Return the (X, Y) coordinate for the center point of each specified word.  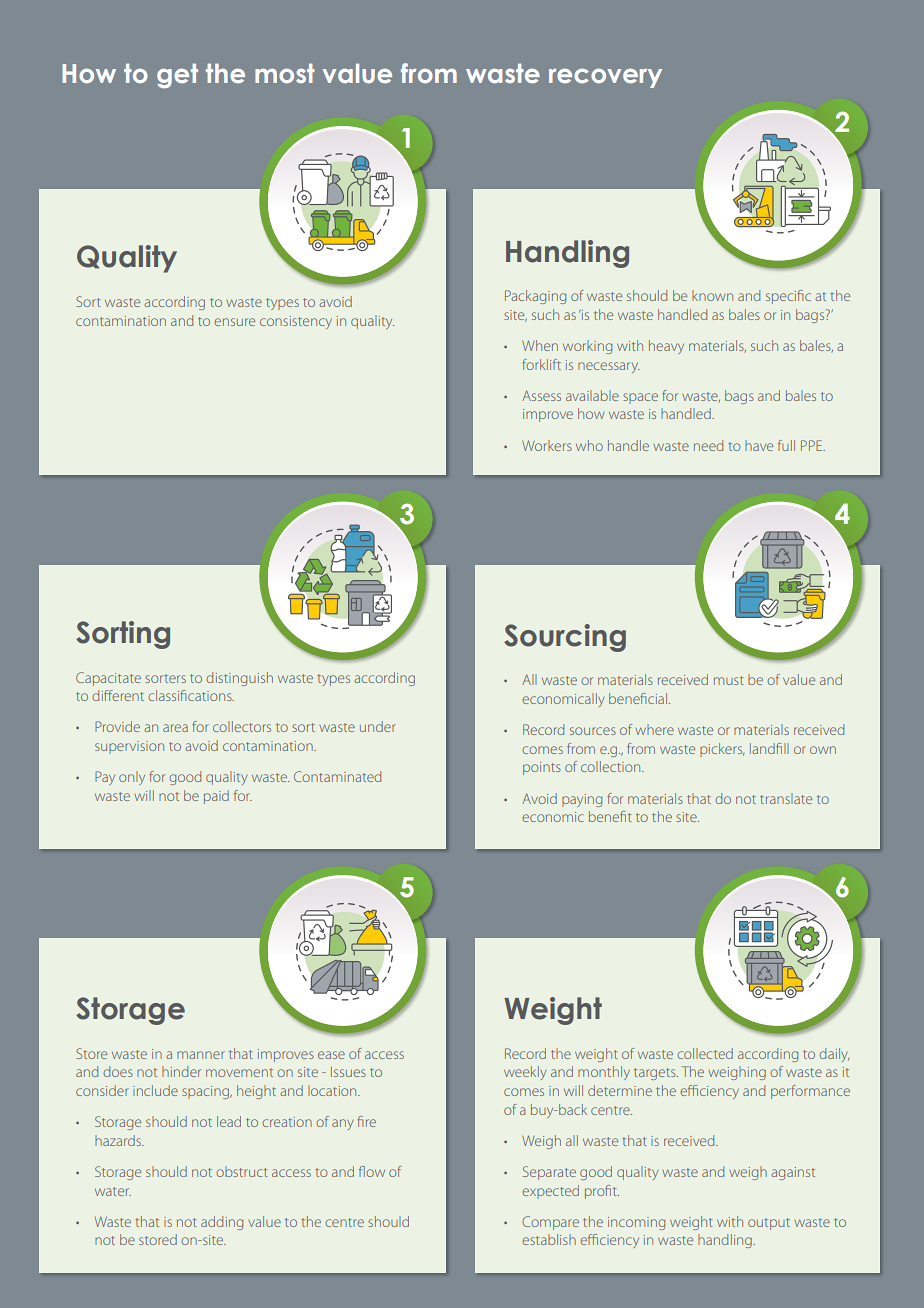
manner (201, 1055)
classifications (191, 695)
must (729, 680)
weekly (525, 1073)
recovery (605, 78)
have (759, 445)
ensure (234, 322)
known (712, 295)
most (285, 73)
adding (222, 1223)
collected (705, 1053)
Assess (541, 395)
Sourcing (565, 638)
